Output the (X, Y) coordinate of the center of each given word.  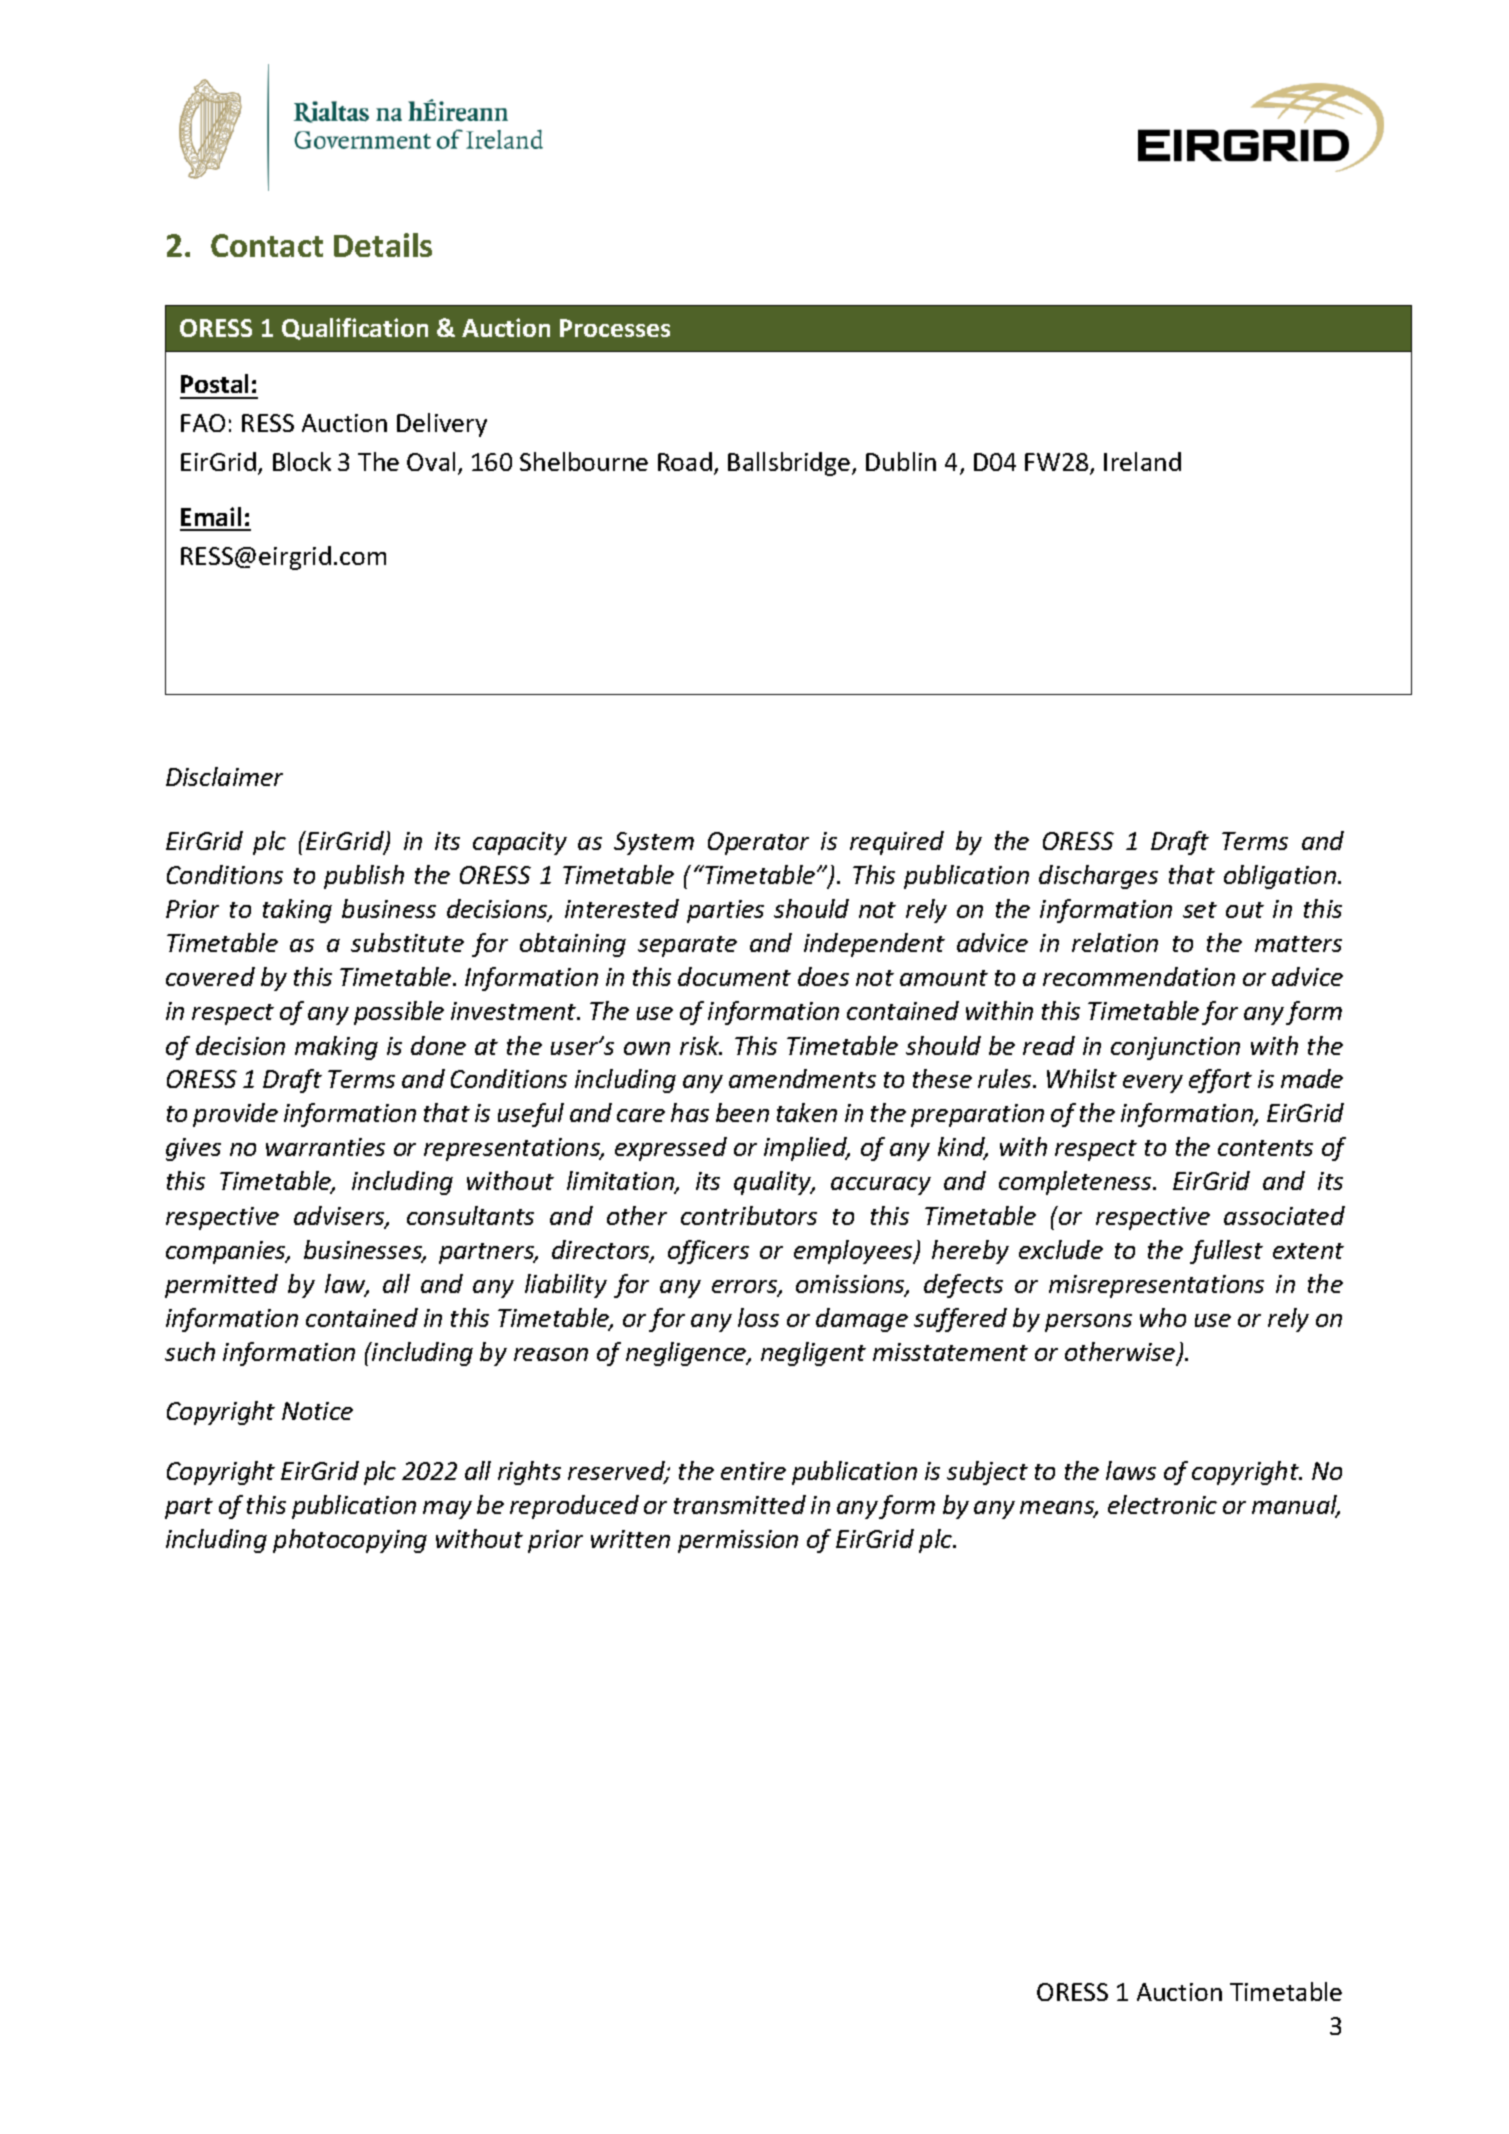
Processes (615, 328)
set (1200, 910)
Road (685, 461)
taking (297, 911)
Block (302, 461)
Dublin (901, 461)
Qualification (355, 329)
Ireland (1142, 461)
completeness (1076, 1183)
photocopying (350, 1541)
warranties (325, 1147)
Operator (758, 843)
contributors (749, 1215)
